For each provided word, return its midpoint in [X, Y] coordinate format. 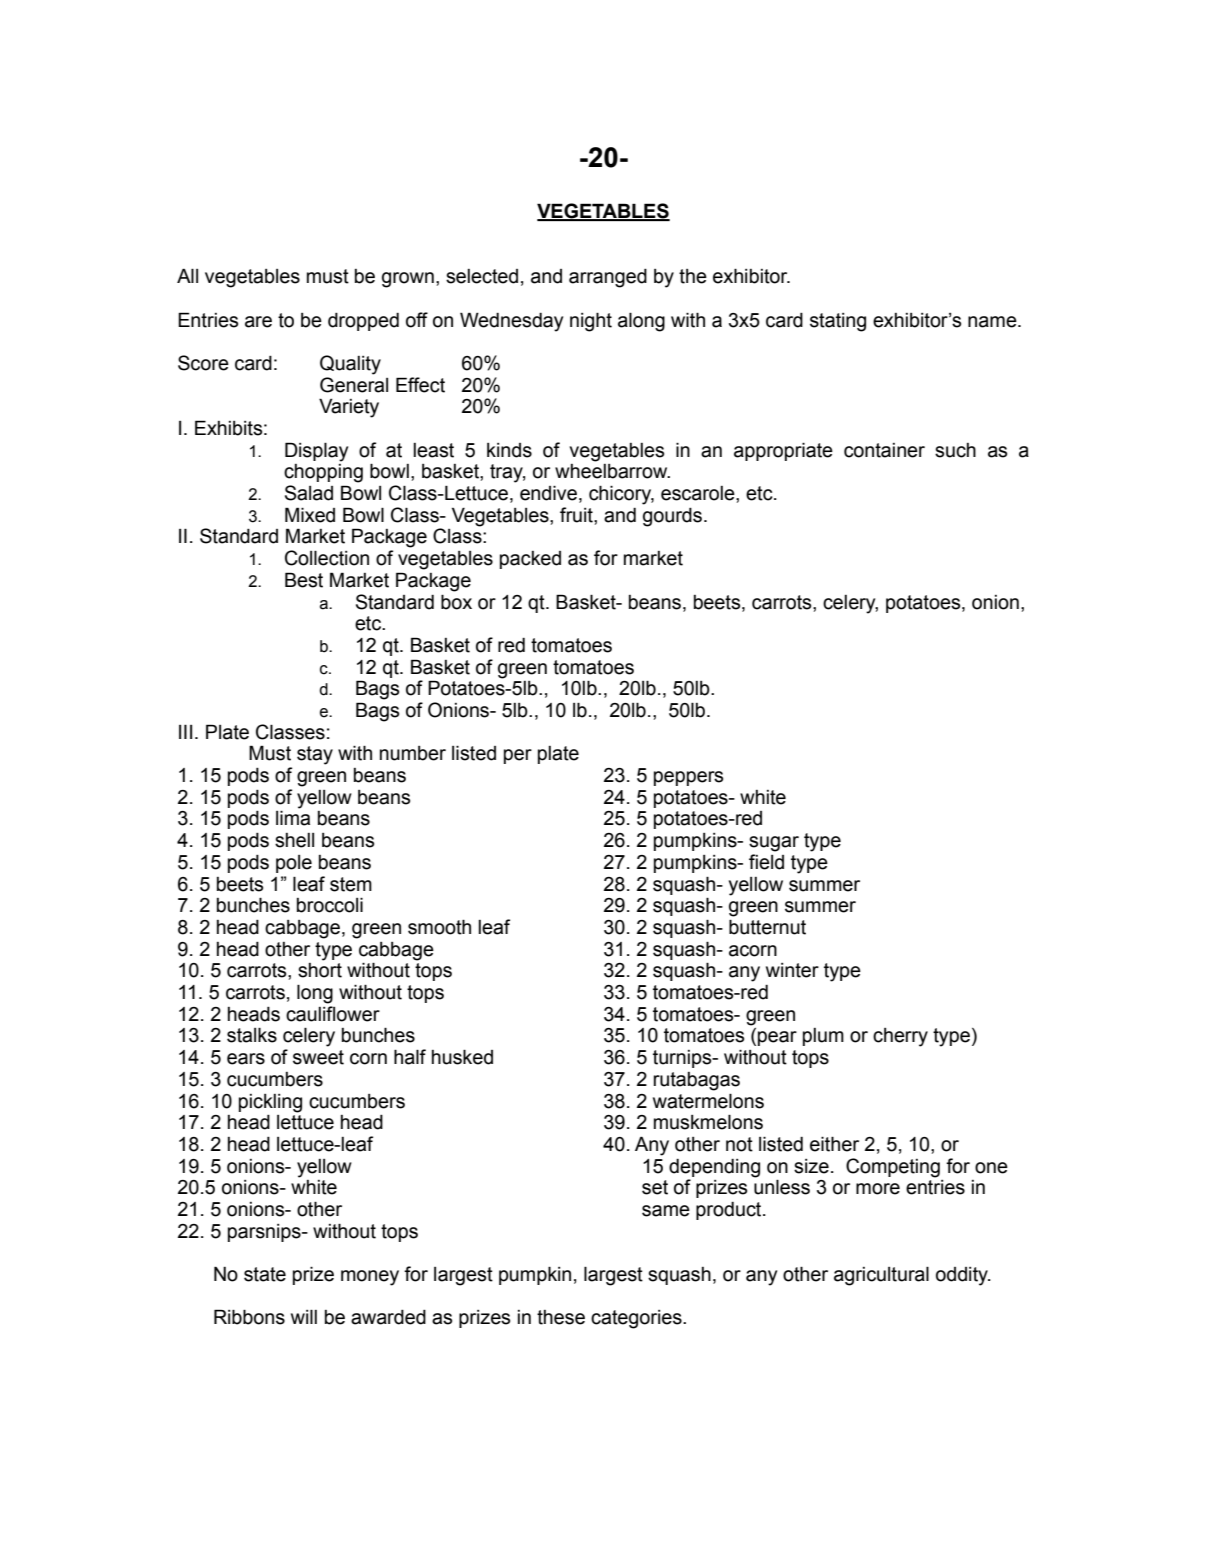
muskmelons [708, 1122]
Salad [309, 493]
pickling [270, 1103]
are [258, 322]
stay [315, 755]
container [884, 450]
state [265, 1274]
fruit [577, 515]
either [834, 1144]
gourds [672, 517]
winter [792, 970]
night [591, 322]
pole [294, 864]
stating [838, 322]
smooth [439, 927]
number [413, 753]
